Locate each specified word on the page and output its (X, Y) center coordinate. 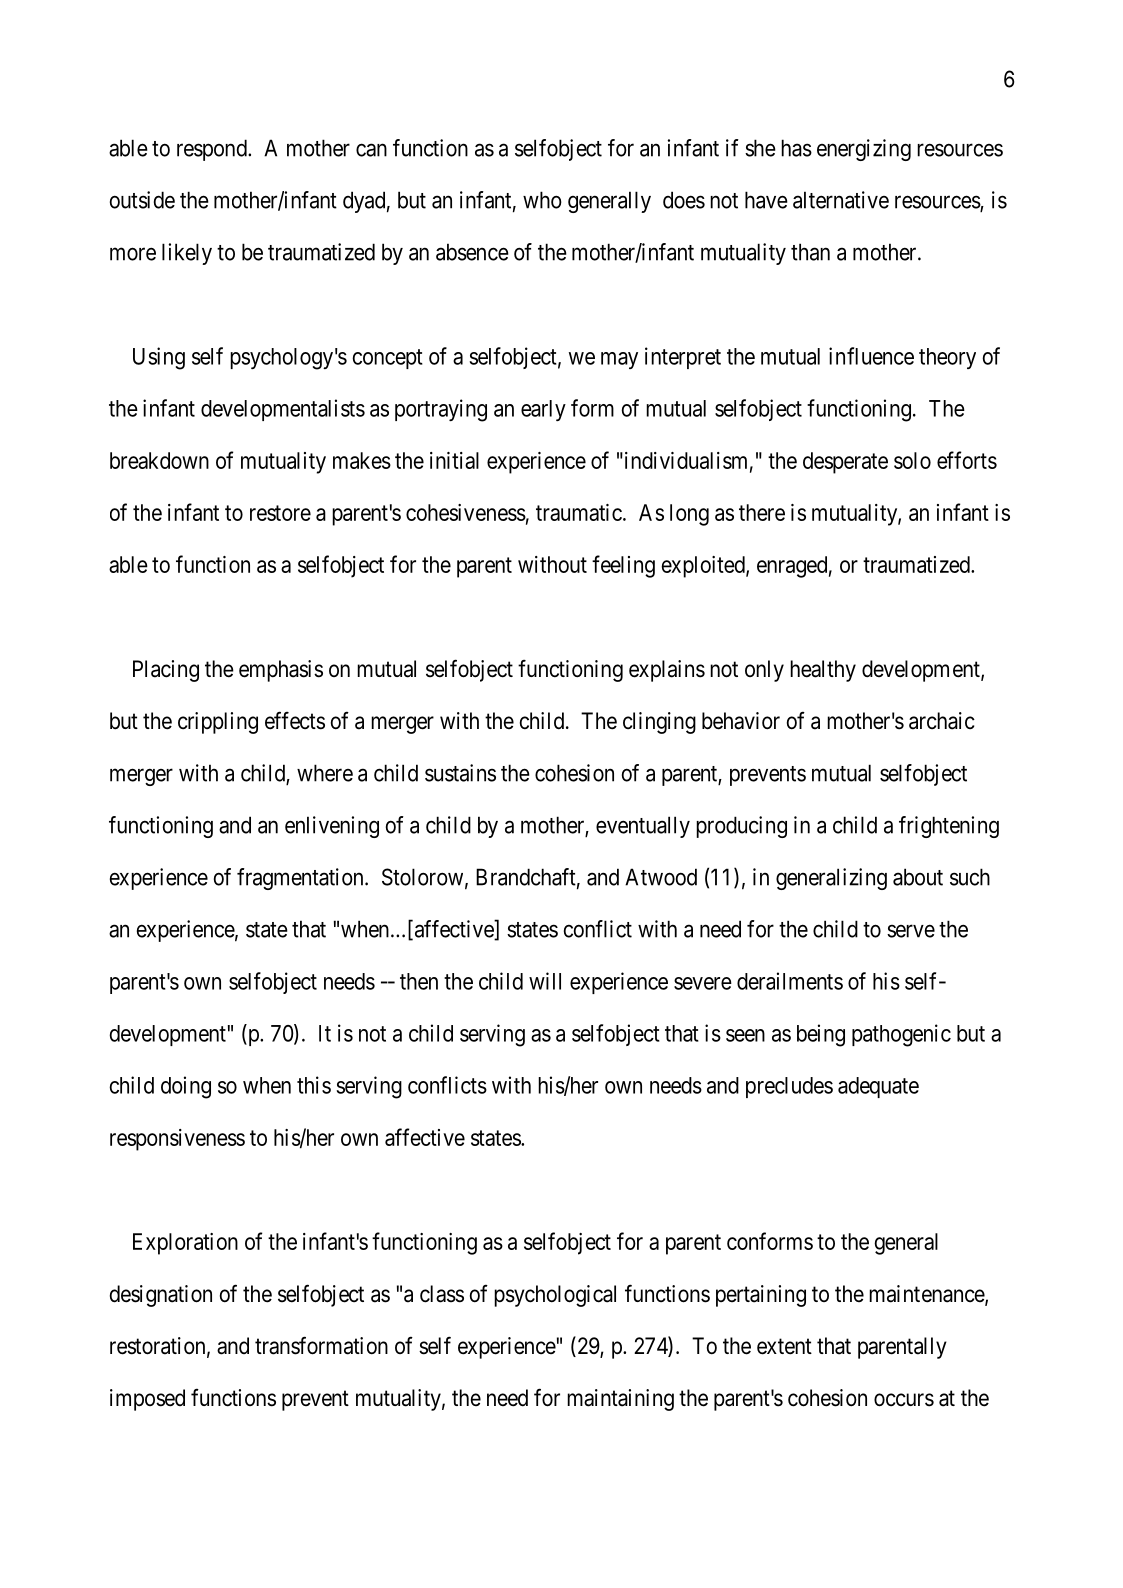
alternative (841, 200)
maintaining (620, 1400)
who (542, 200)
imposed (147, 1400)
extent (784, 1346)
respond (213, 150)
